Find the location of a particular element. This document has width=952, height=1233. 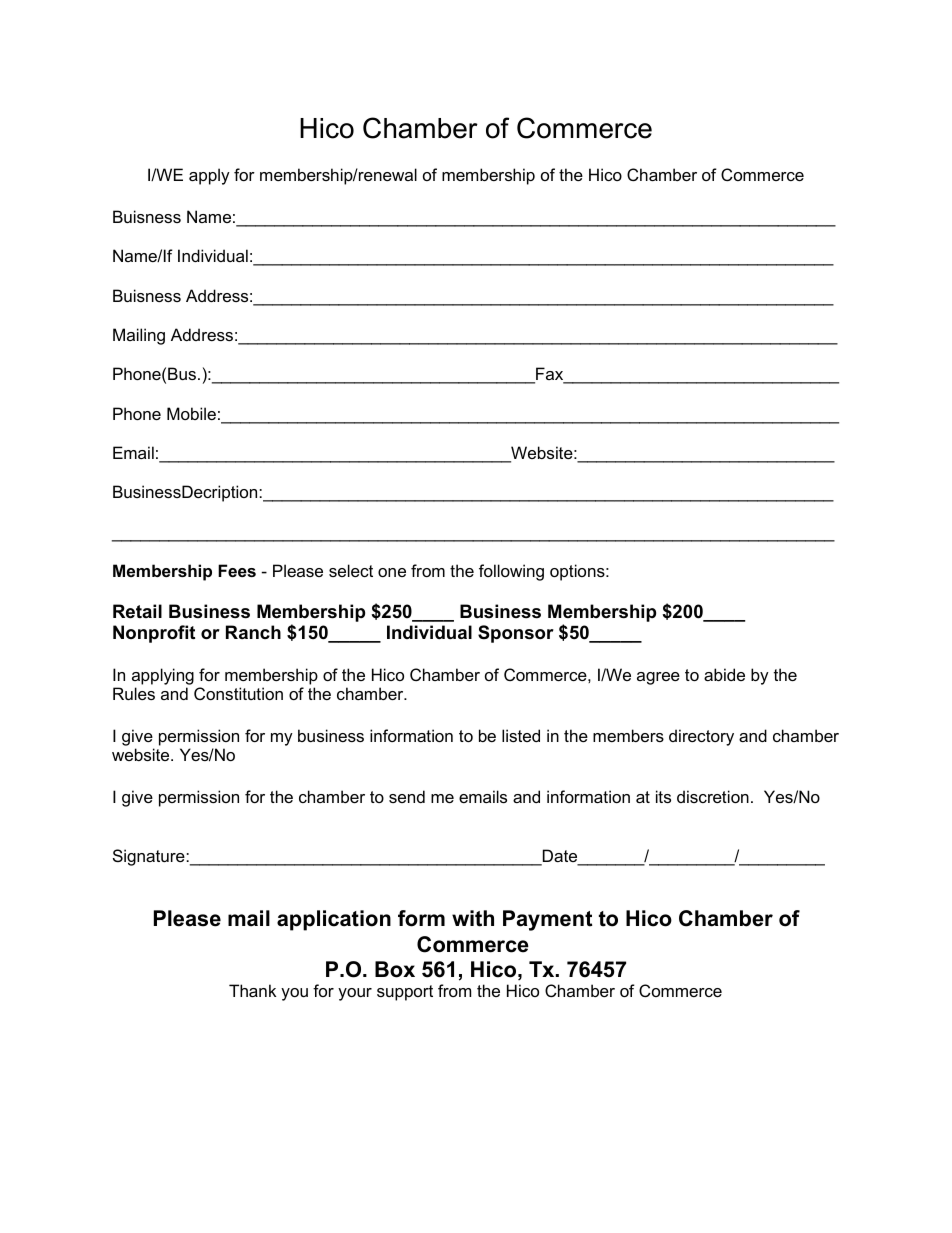

following is located at coordinates (511, 572).
